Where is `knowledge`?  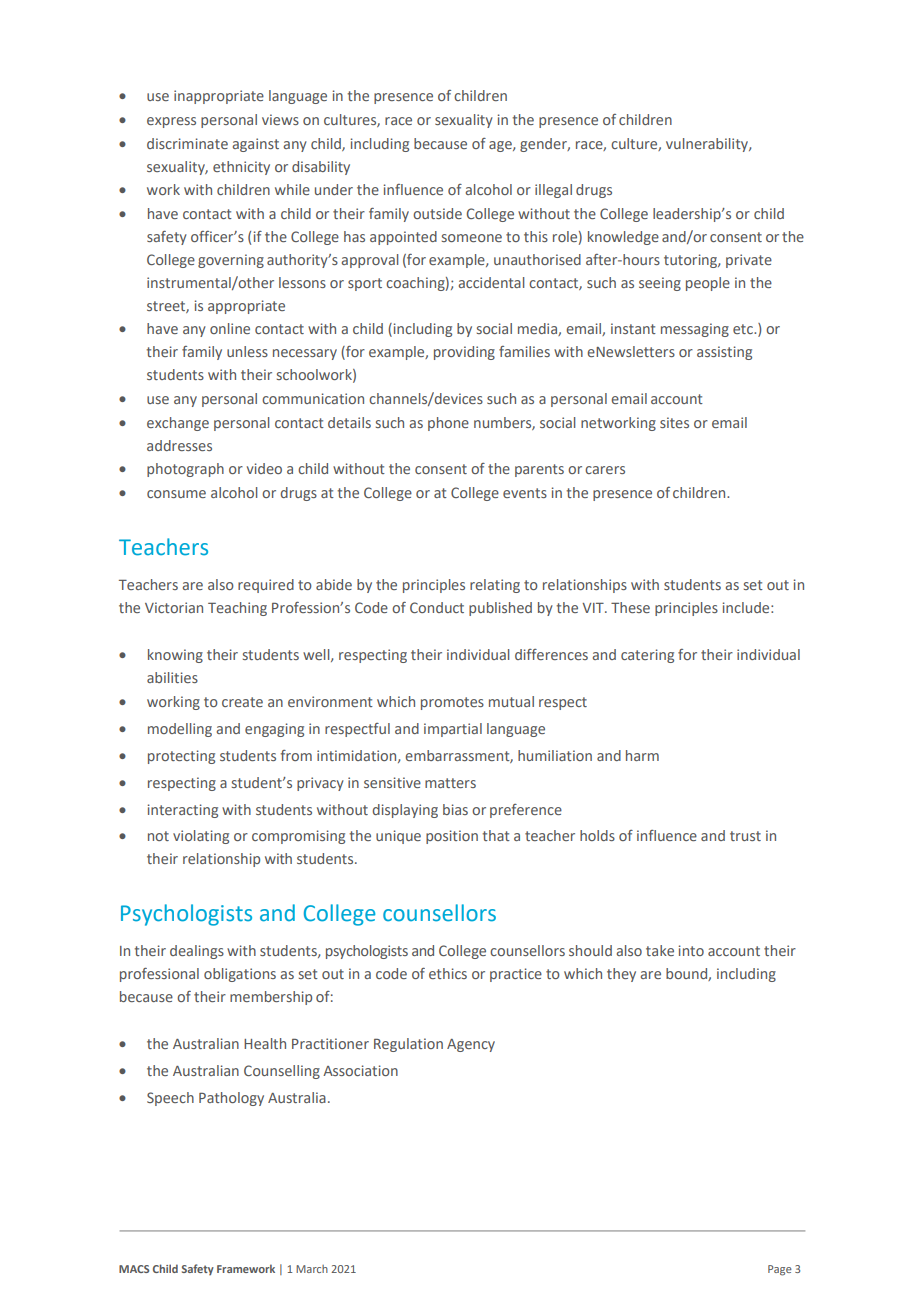
knowledge is located at coordinates (623, 238).
